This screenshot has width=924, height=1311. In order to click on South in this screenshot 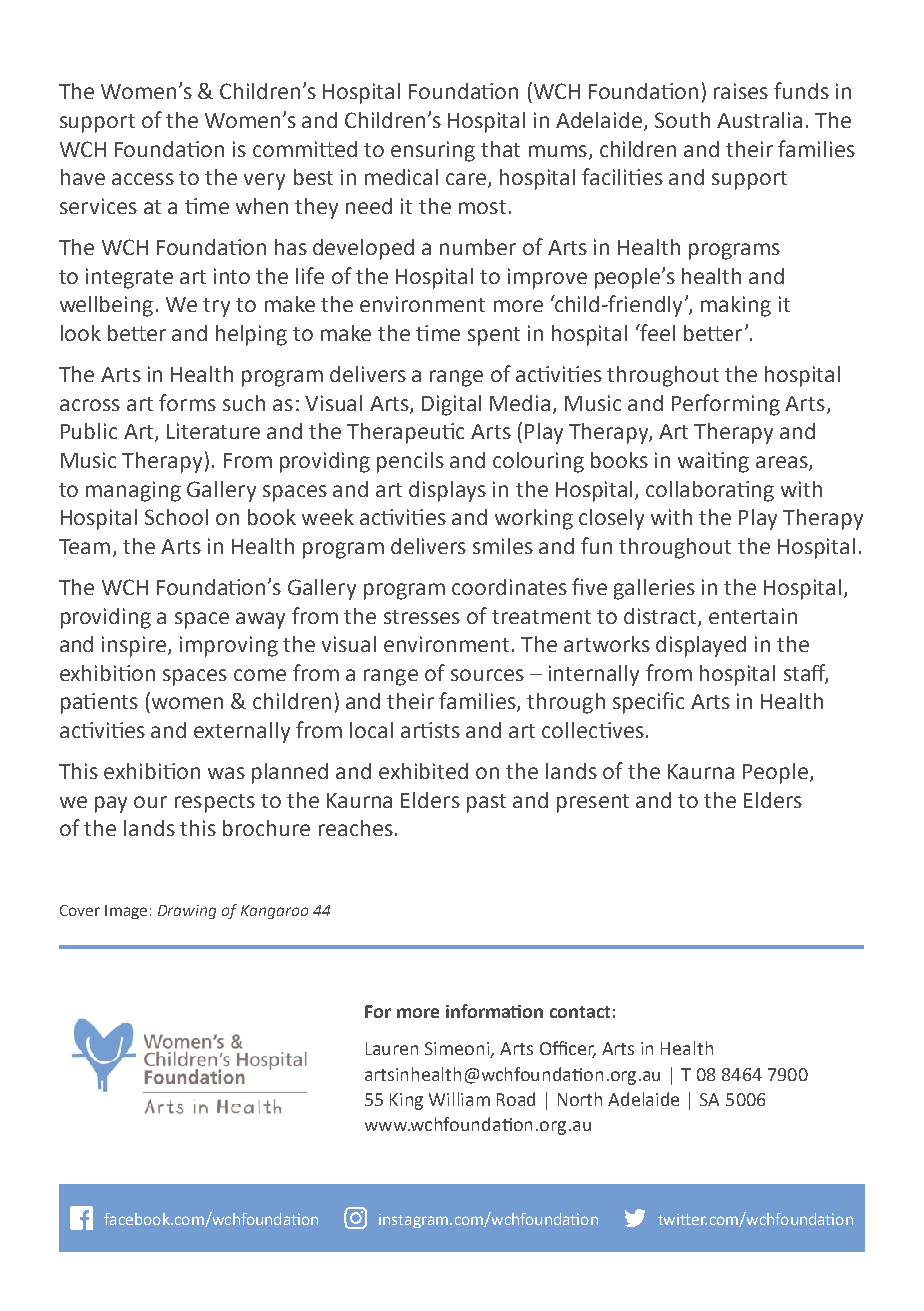, I will do `click(682, 120)`.
